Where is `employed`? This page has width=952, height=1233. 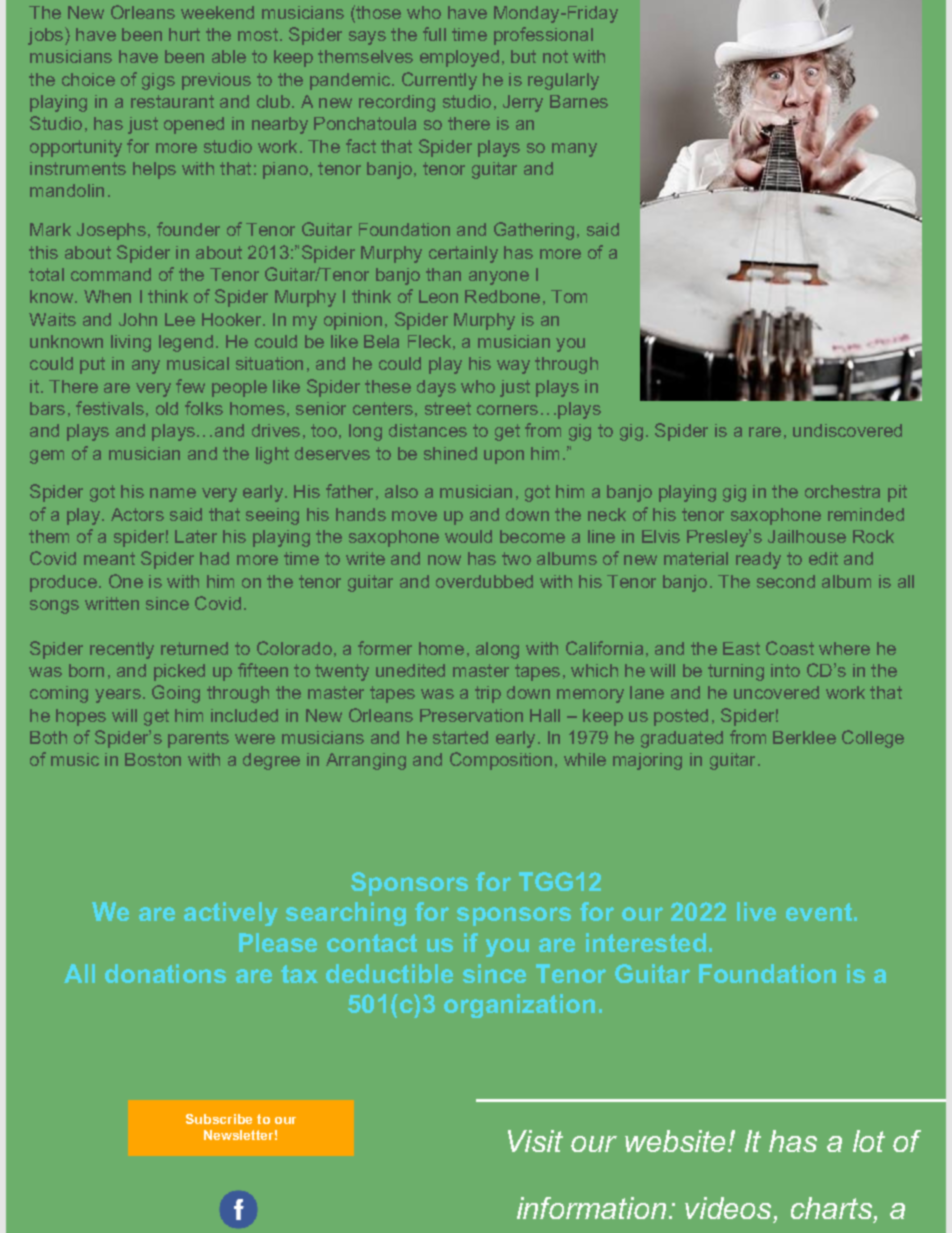
employed is located at coordinates (459, 58).
